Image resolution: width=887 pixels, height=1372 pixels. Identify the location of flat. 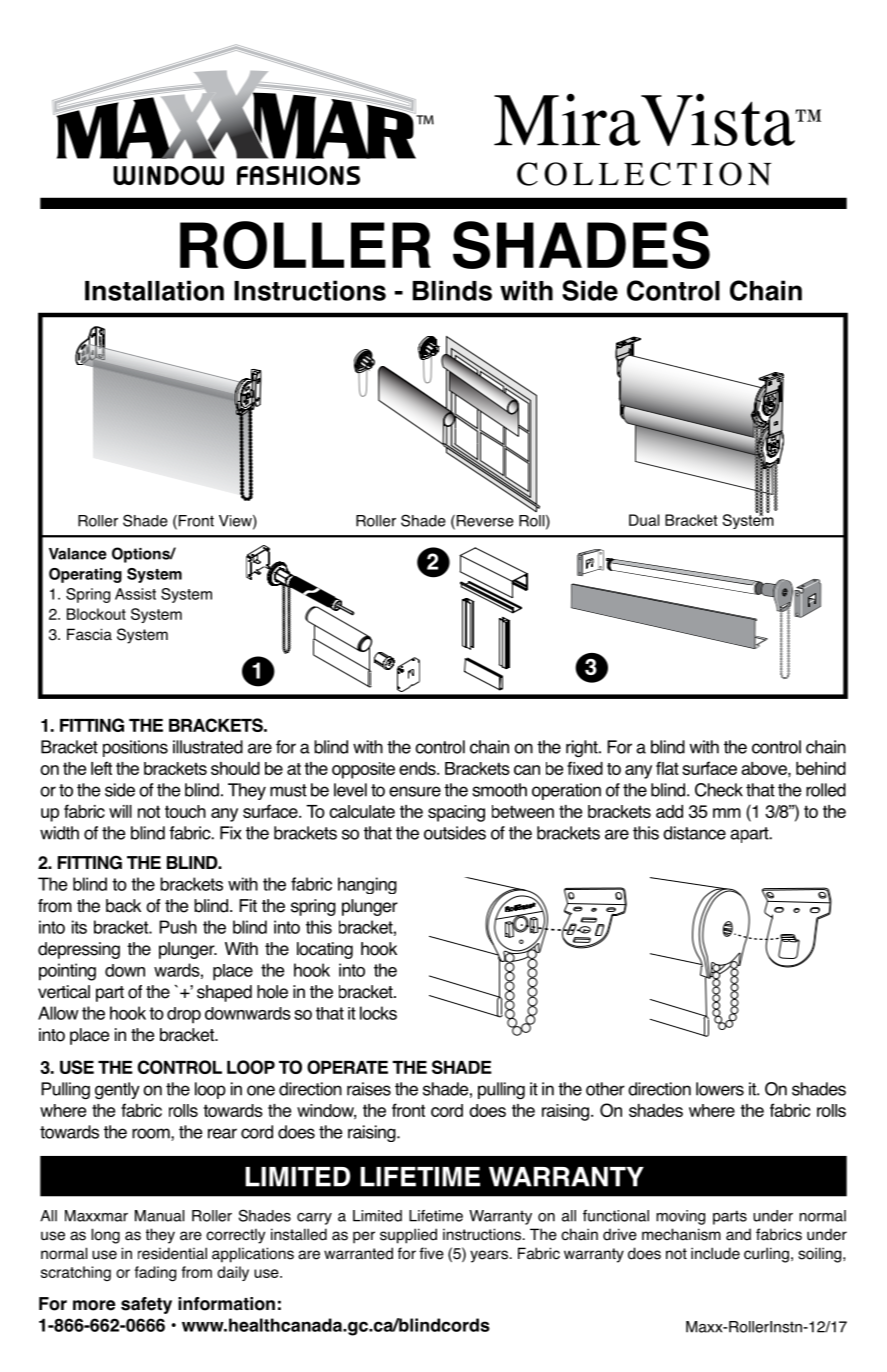
(667, 768).
